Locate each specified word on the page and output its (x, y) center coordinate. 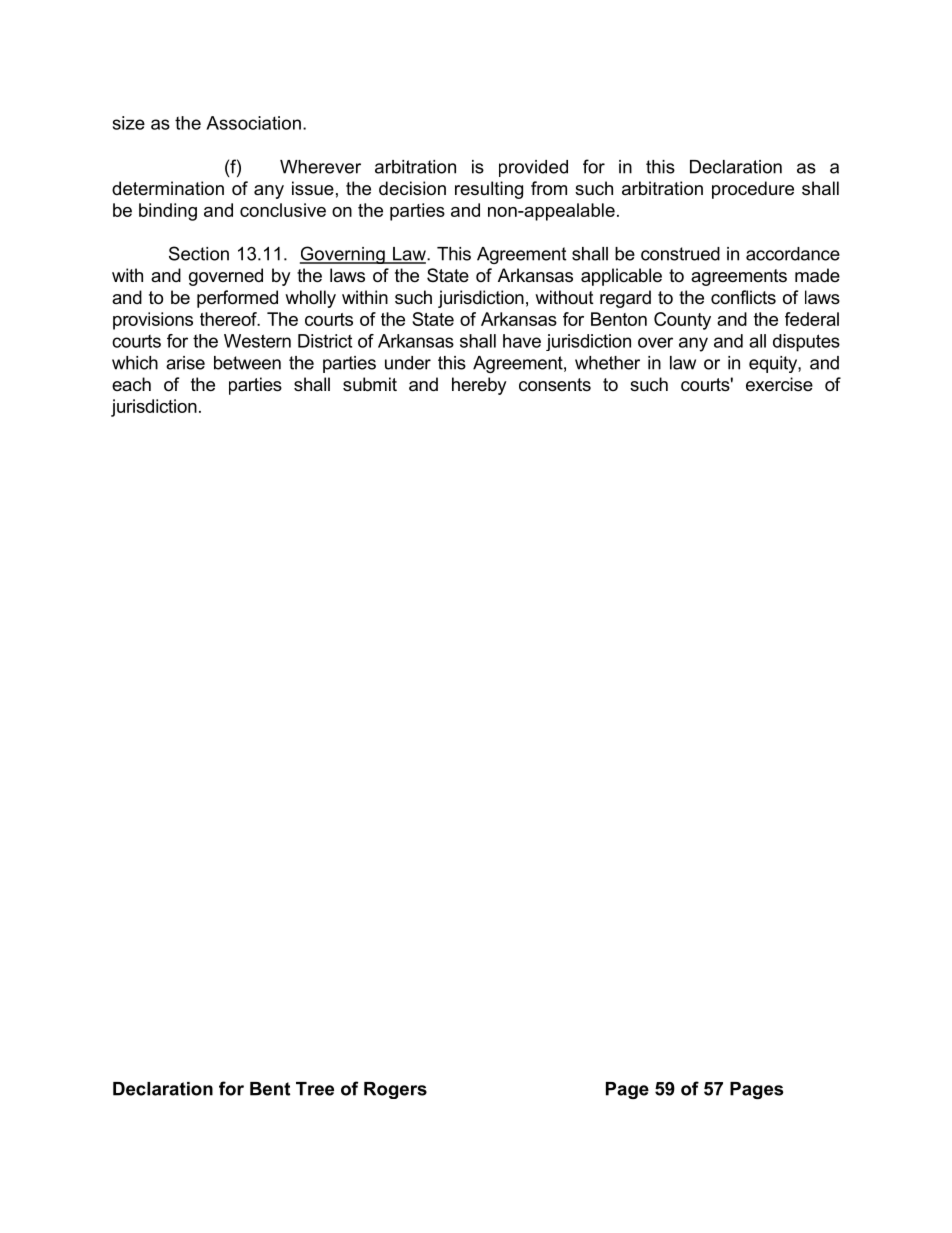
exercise (779, 384)
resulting (489, 190)
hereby (479, 386)
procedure (753, 190)
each (131, 384)
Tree (315, 1089)
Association (253, 123)
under (408, 363)
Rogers (395, 1090)
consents (555, 385)
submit (370, 384)
